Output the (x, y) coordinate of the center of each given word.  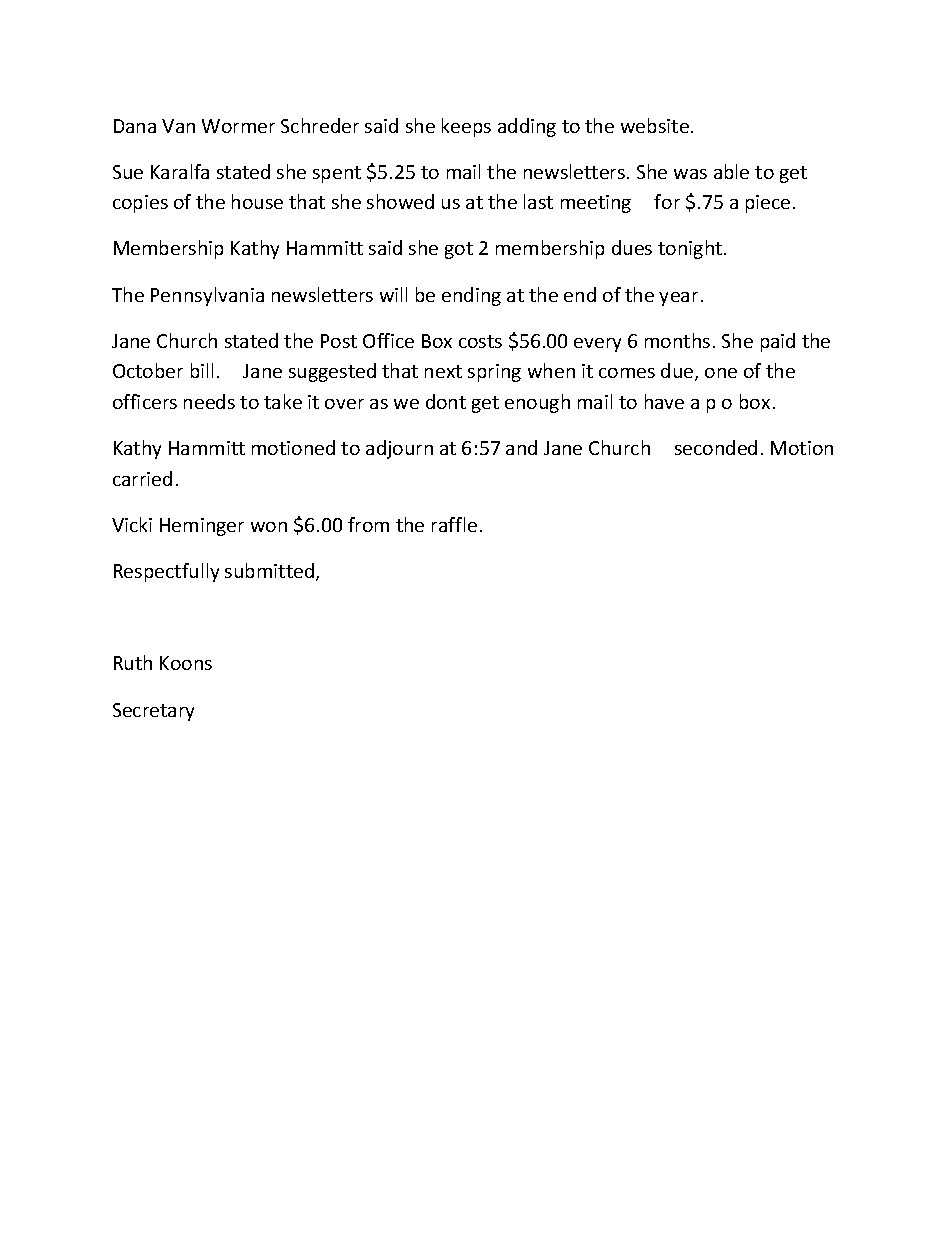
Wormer (238, 126)
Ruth (133, 662)
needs (209, 401)
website (655, 125)
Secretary (153, 712)
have (664, 401)
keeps (466, 127)
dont (446, 401)
